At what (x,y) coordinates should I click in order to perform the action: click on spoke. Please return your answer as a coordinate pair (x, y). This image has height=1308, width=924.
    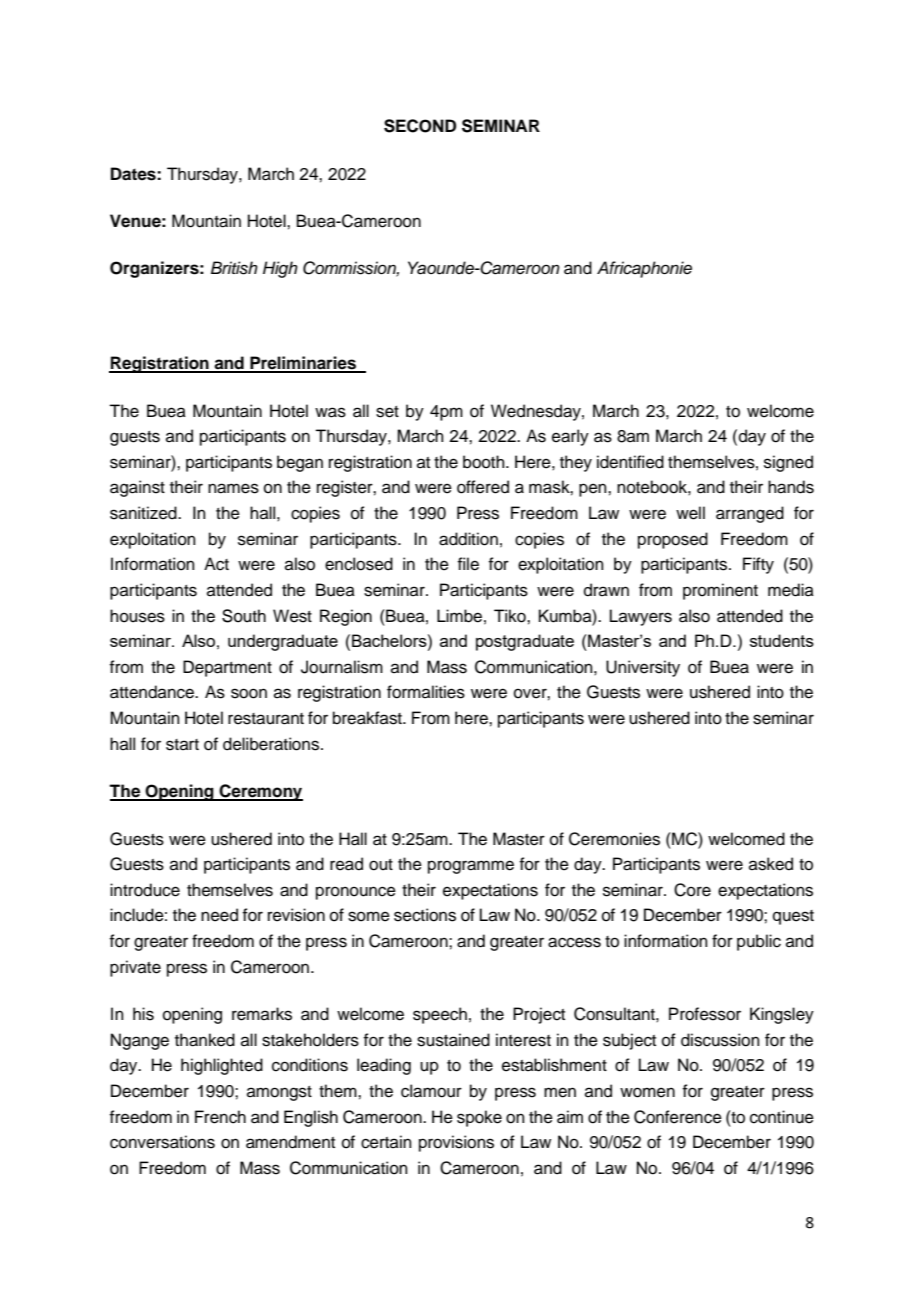
    Looking at the image, I should click on (479, 1118).
